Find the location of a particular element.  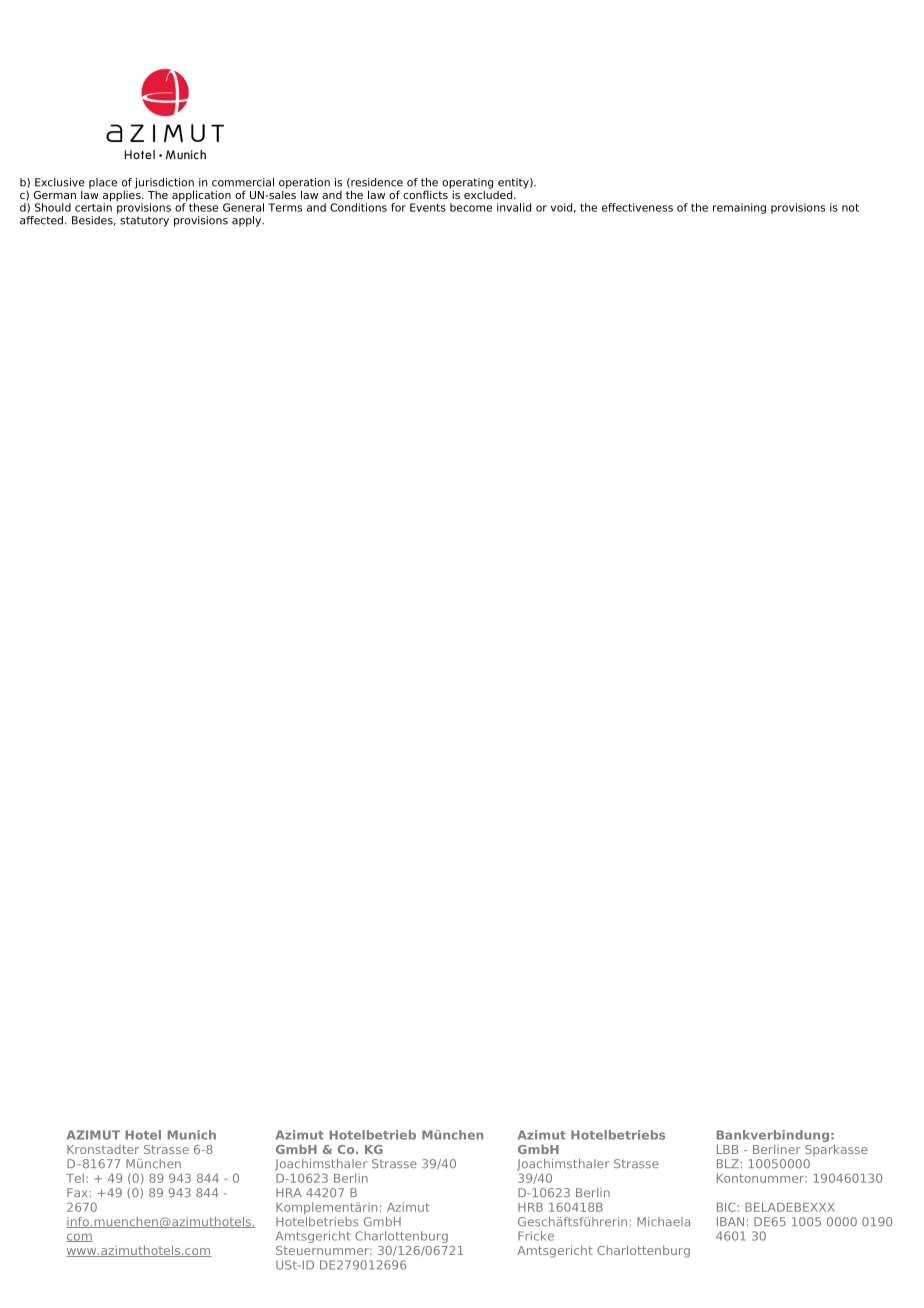

remaining is located at coordinates (739, 208).
